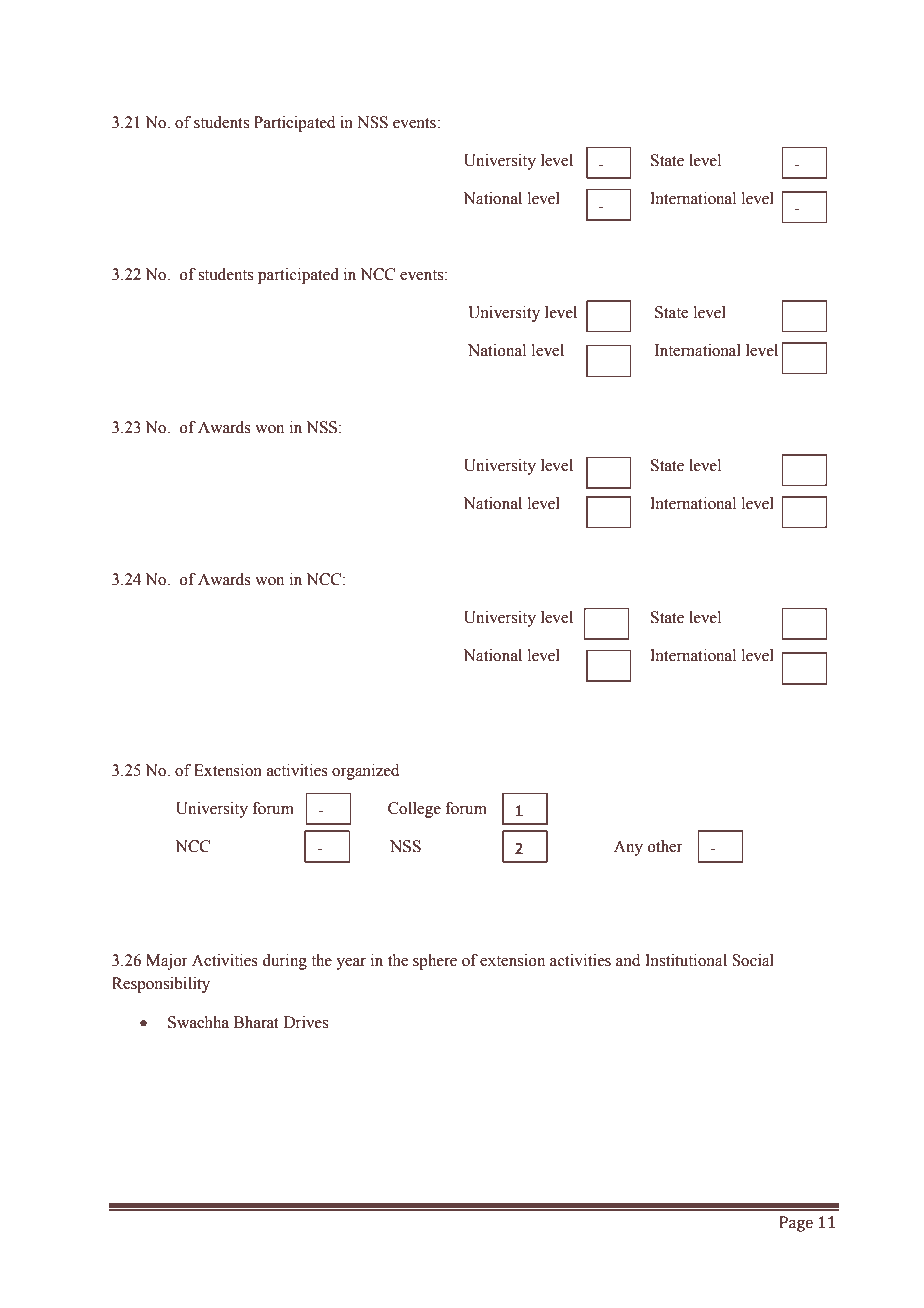 The image size is (924, 1308). What do you see at coordinates (665, 846) in the page?
I see `other` at bounding box center [665, 846].
